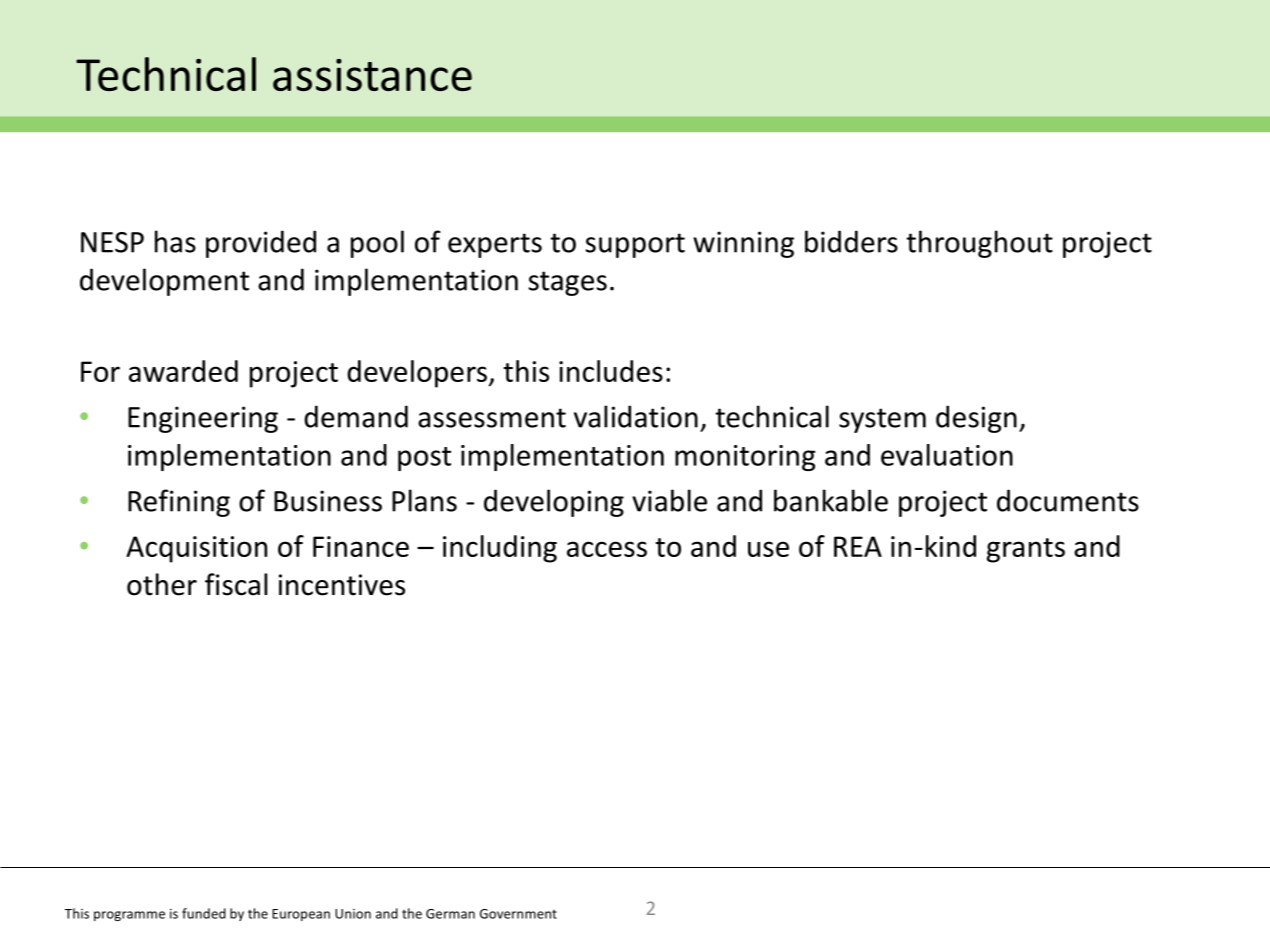  I want to click on throughout, so click(979, 244).
